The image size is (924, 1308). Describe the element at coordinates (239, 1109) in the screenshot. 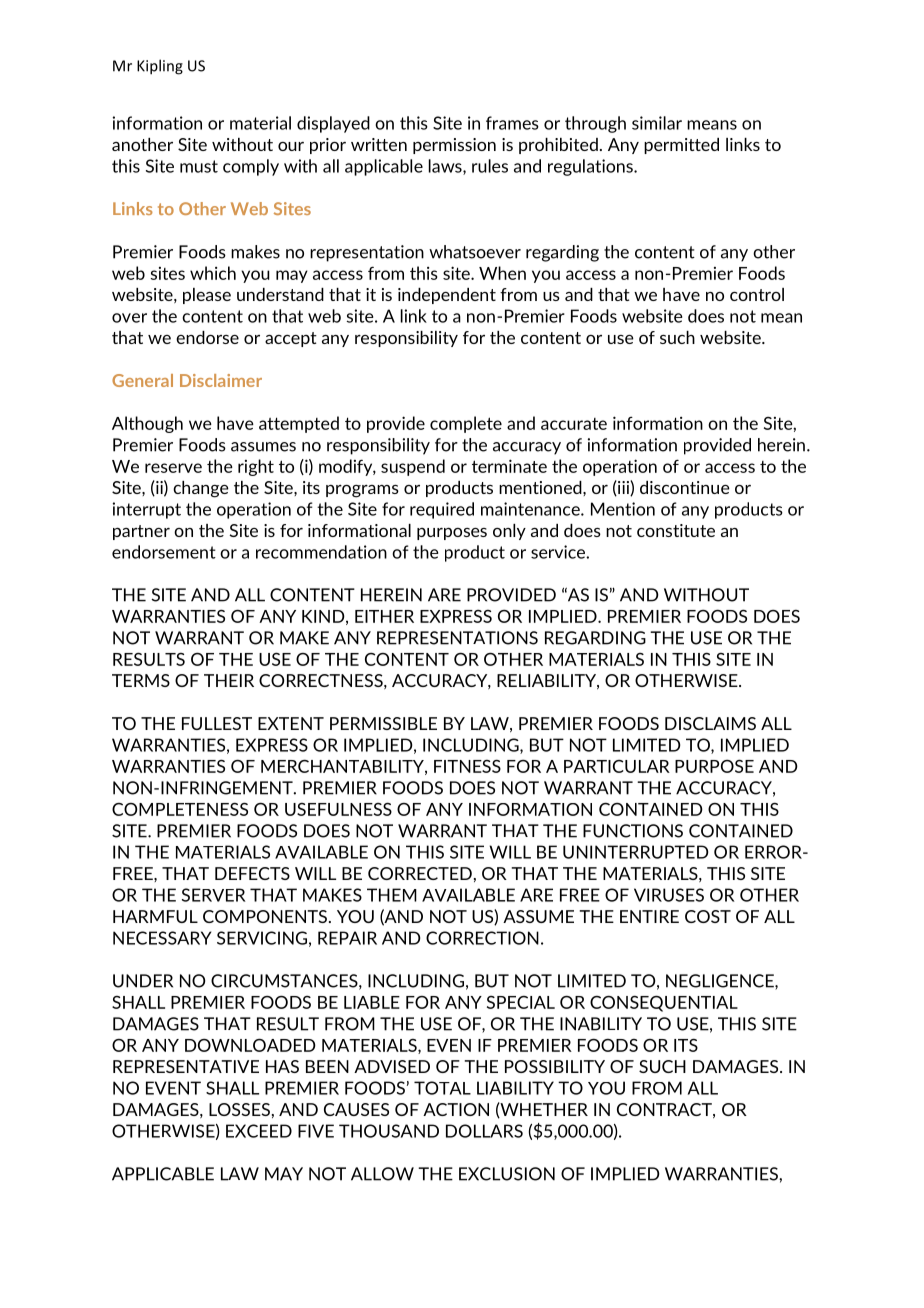

I see `LOSSES` at that location.
